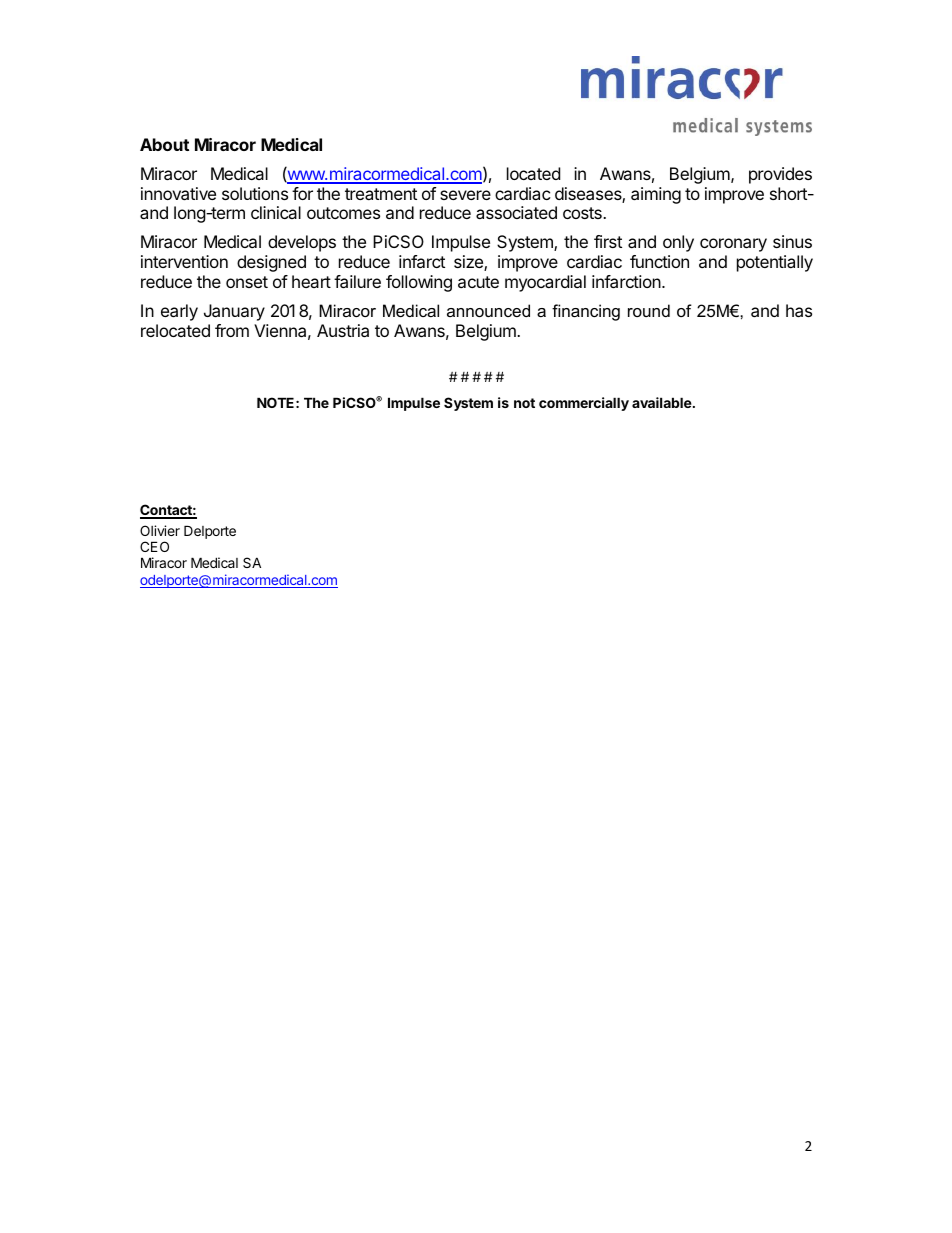 This document has width=952, height=1233. I want to click on severe, so click(465, 195).
